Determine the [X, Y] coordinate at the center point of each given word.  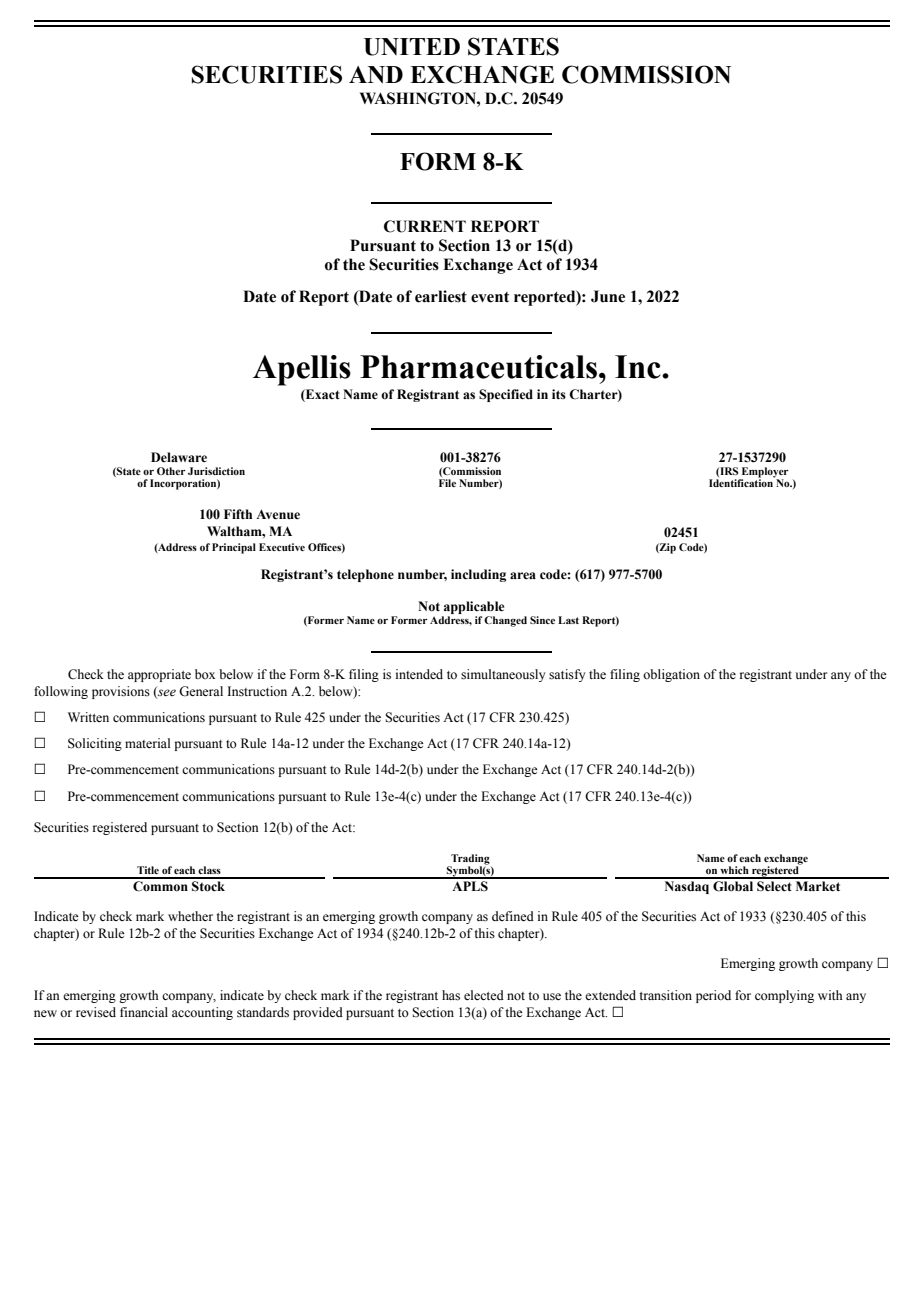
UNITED [412, 47]
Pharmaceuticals [478, 367]
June [608, 296]
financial [144, 1012]
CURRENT [425, 226]
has [451, 995]
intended [419, 674]
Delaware [179, 457]
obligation [671, 675]
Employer [764, 473]
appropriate [159, 675]
